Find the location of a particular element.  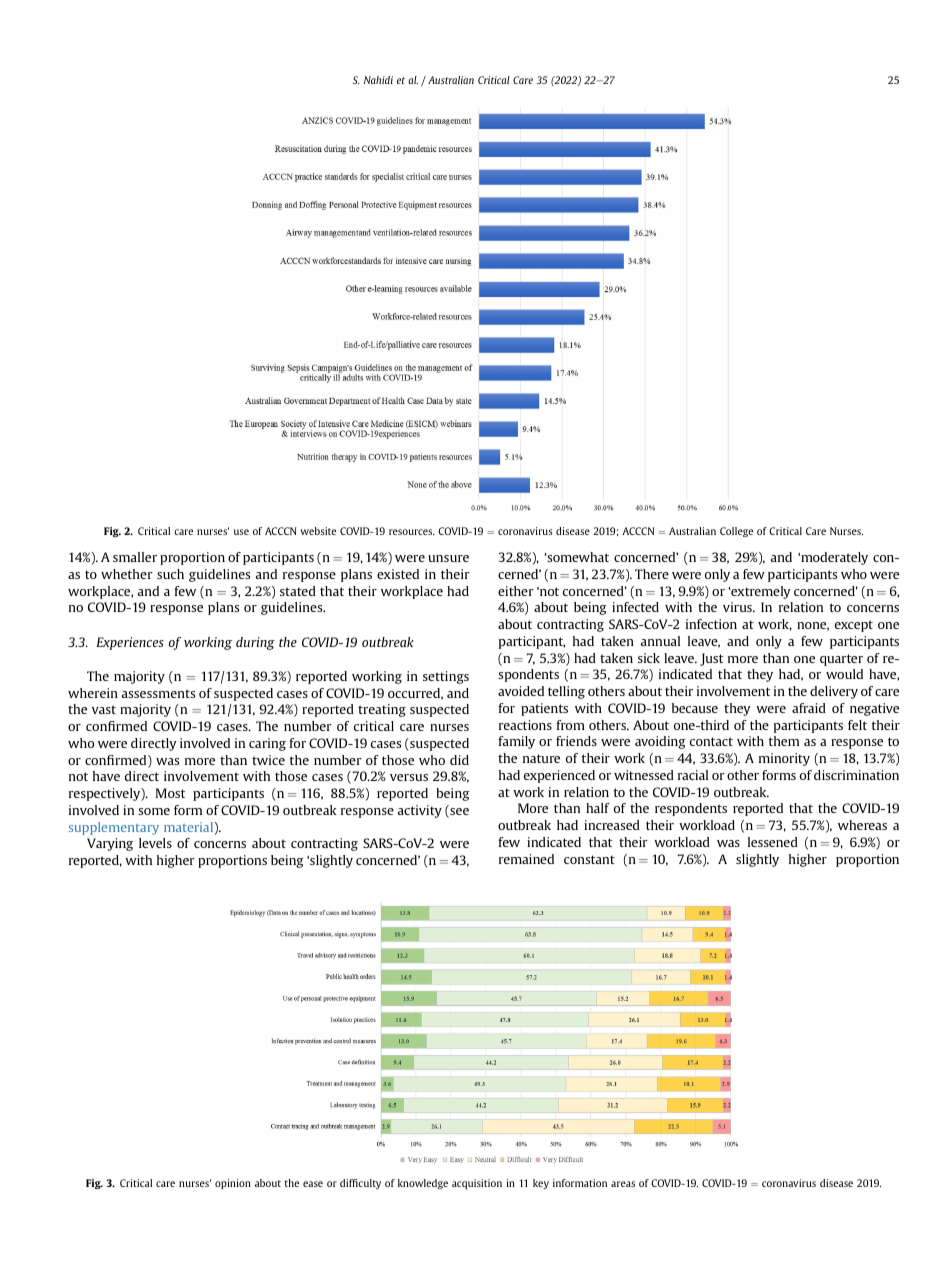

acquisition is located at coordinates (477, 1184).
